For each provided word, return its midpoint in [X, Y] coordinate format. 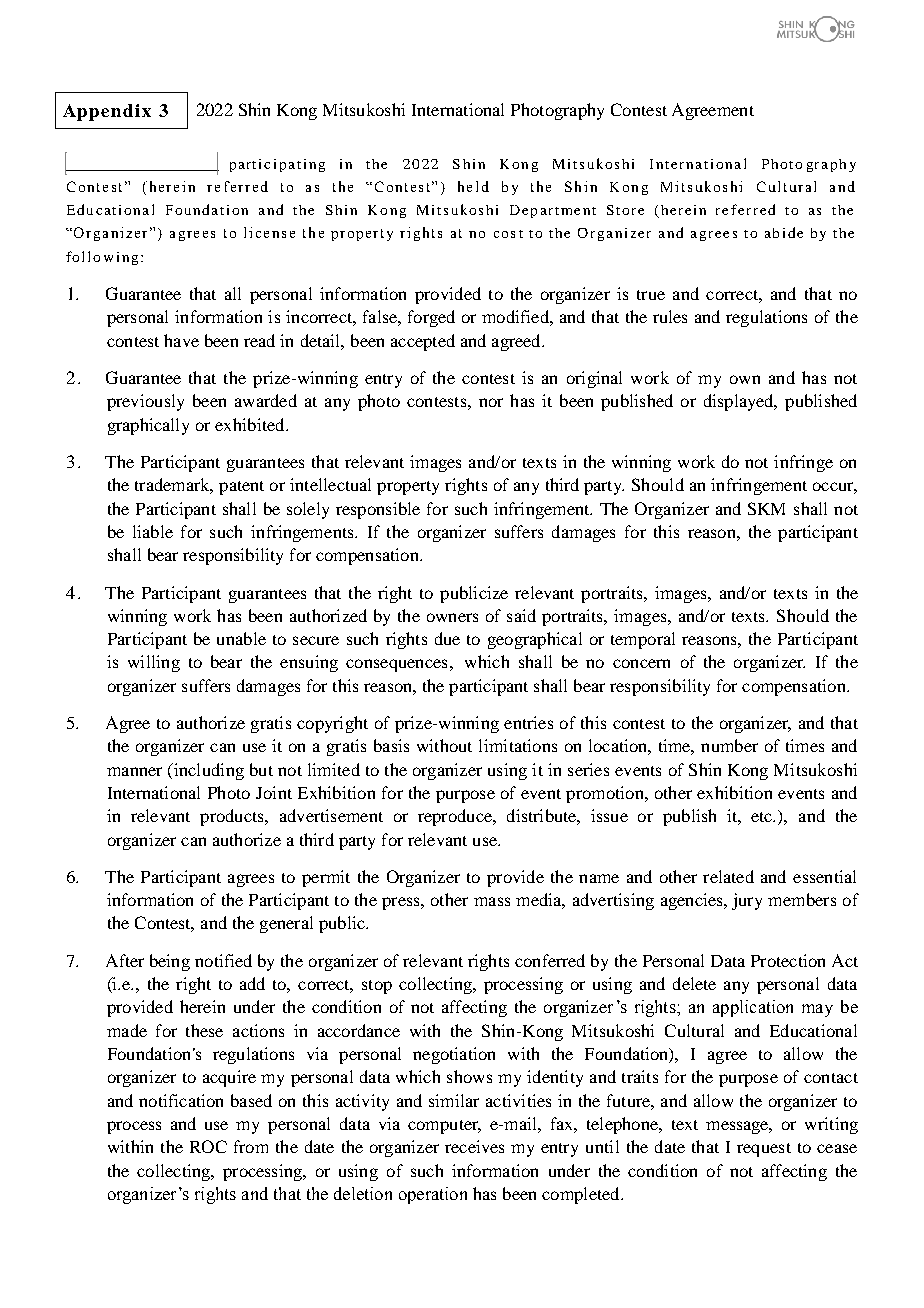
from [251, 1146]
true [651, 295]
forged [431, 318]
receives [474, 1146]
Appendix [107, 112]
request [764, 1150]
